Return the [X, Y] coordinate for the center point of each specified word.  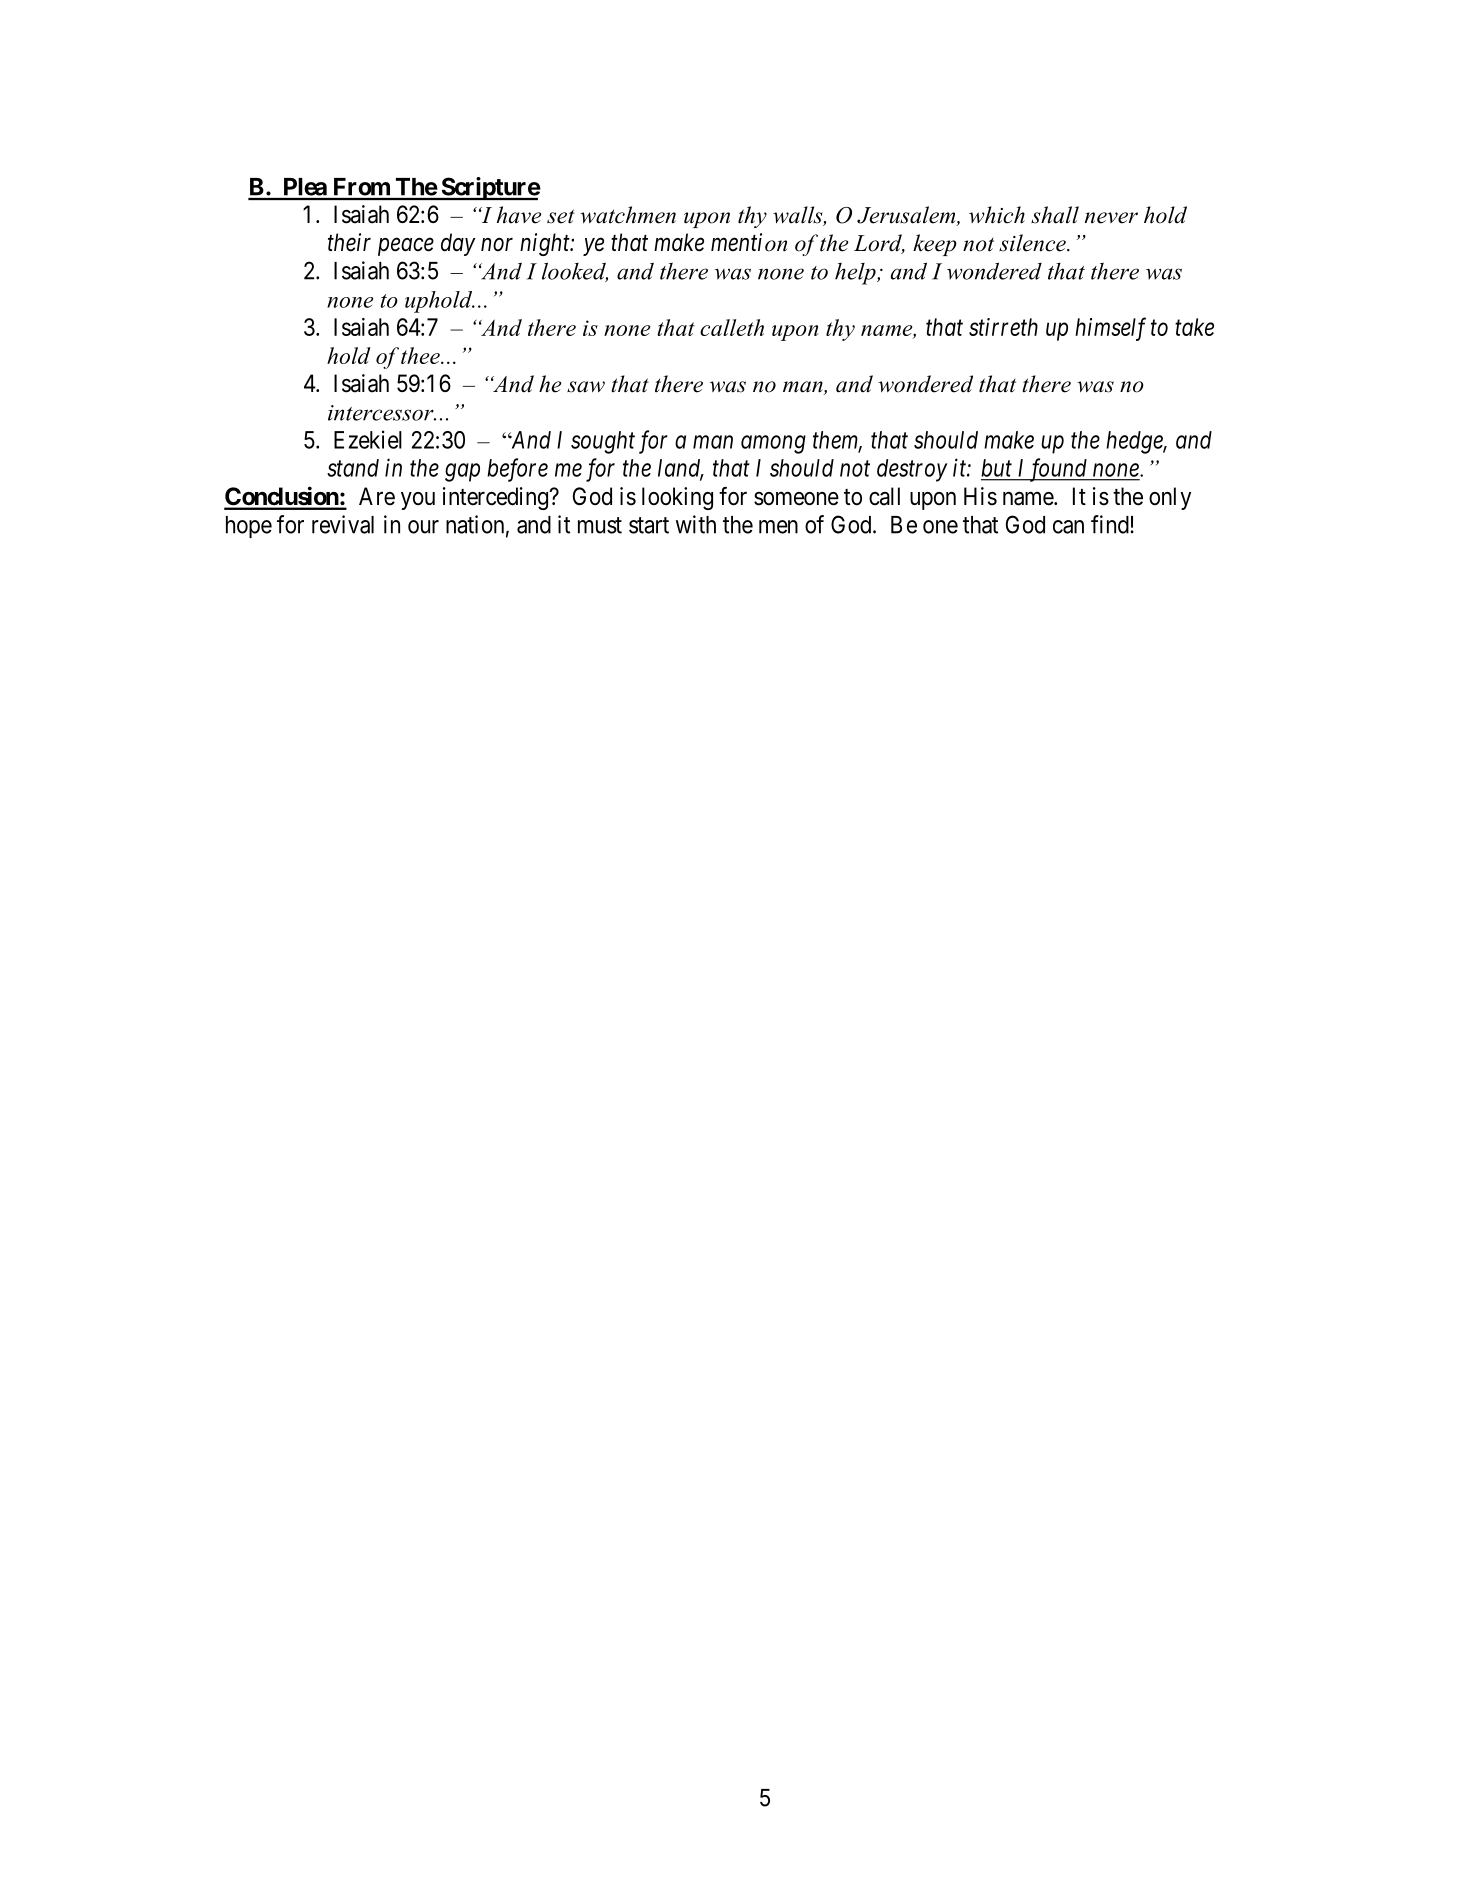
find [1111, 524]
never [1111, 218]
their [349, 242]
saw [586, 387]
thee [421, 355]
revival [343, 524]
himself [1110, 329]
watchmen [628, 215]
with [696, 524]
